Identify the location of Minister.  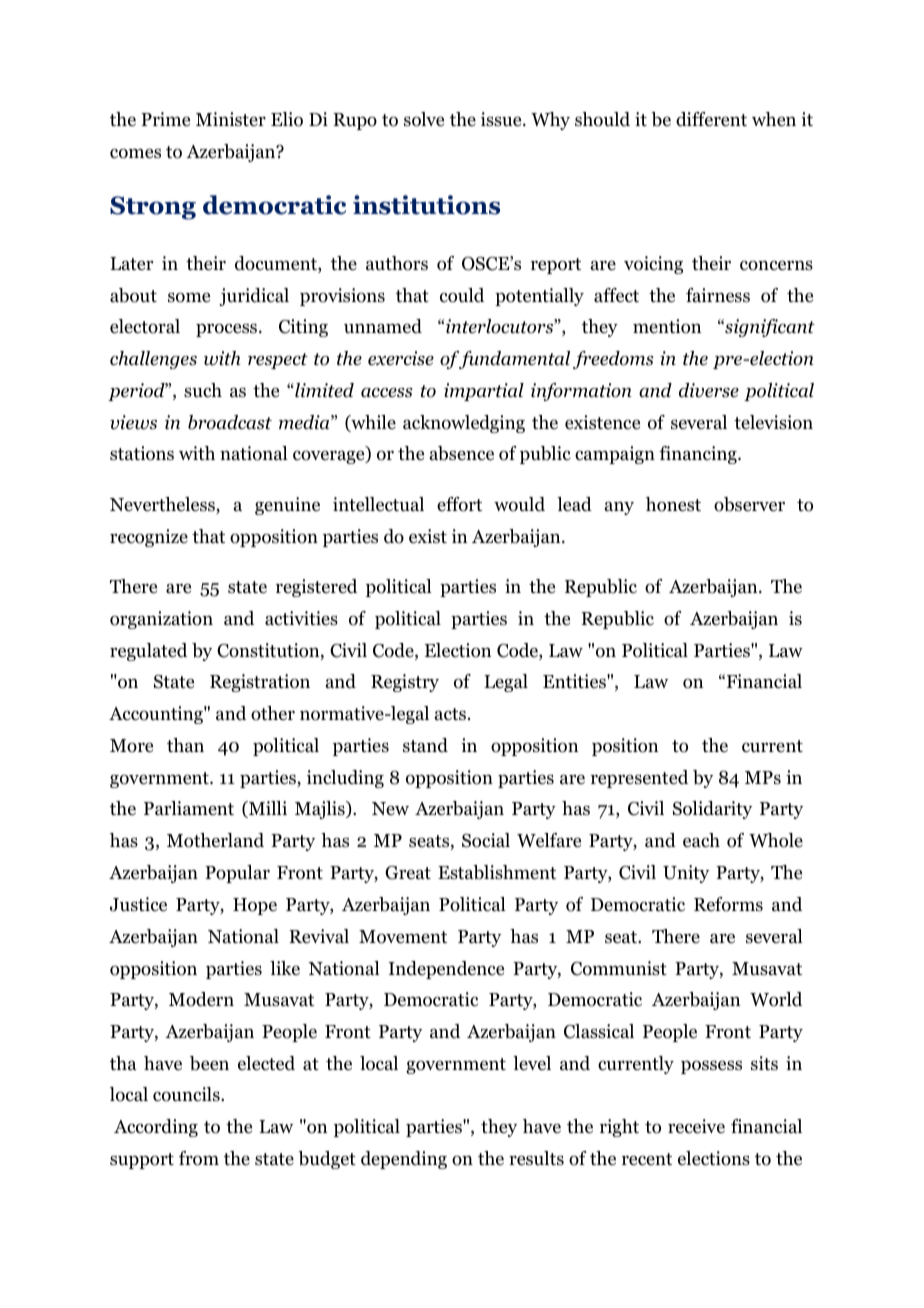
(231, 119).
